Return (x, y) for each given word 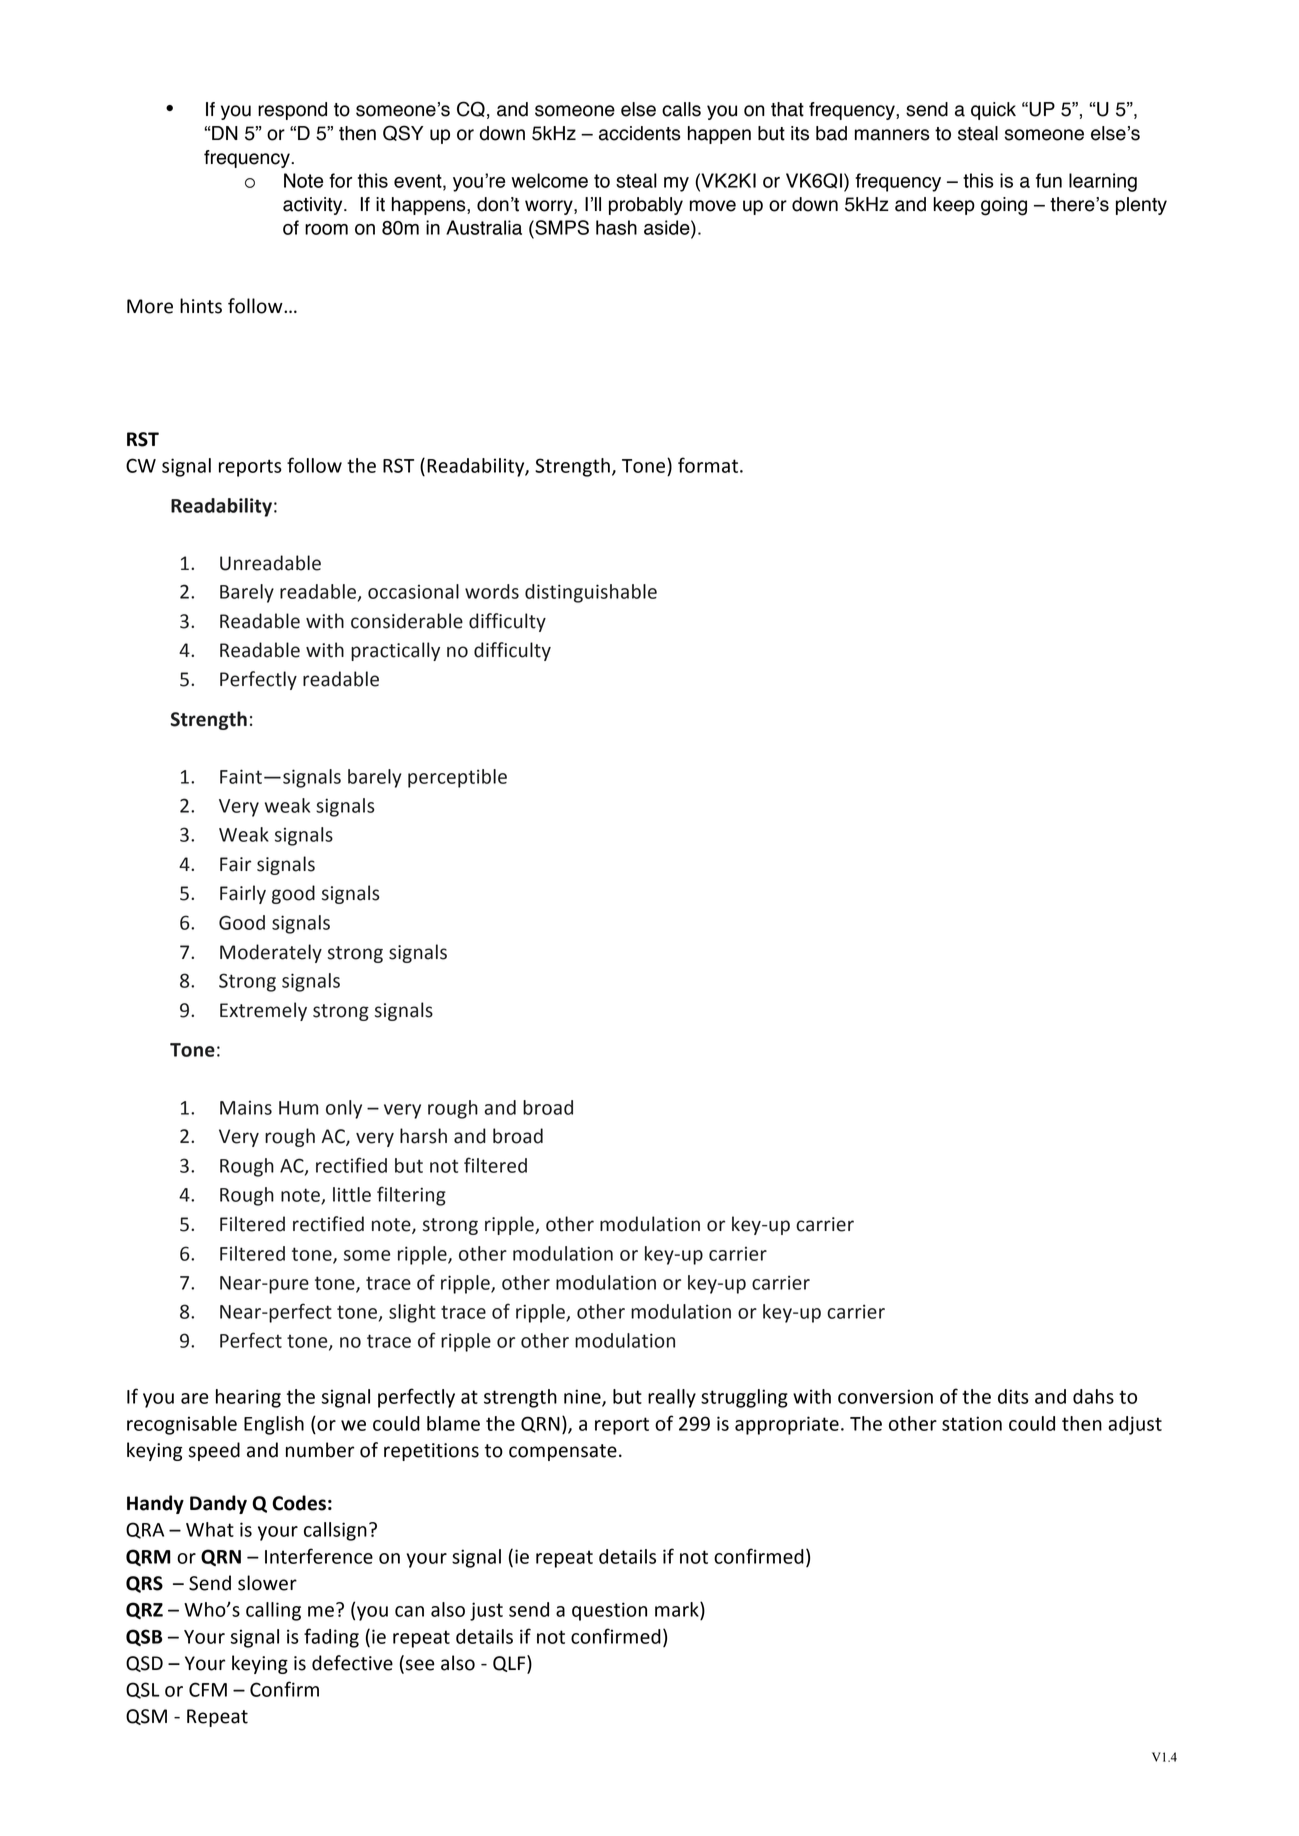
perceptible (457, 778)
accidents (639, 133)
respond (292, 111)
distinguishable (591, 593)
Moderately (271, 953)
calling (273, 1611)
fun (1049, 180)
